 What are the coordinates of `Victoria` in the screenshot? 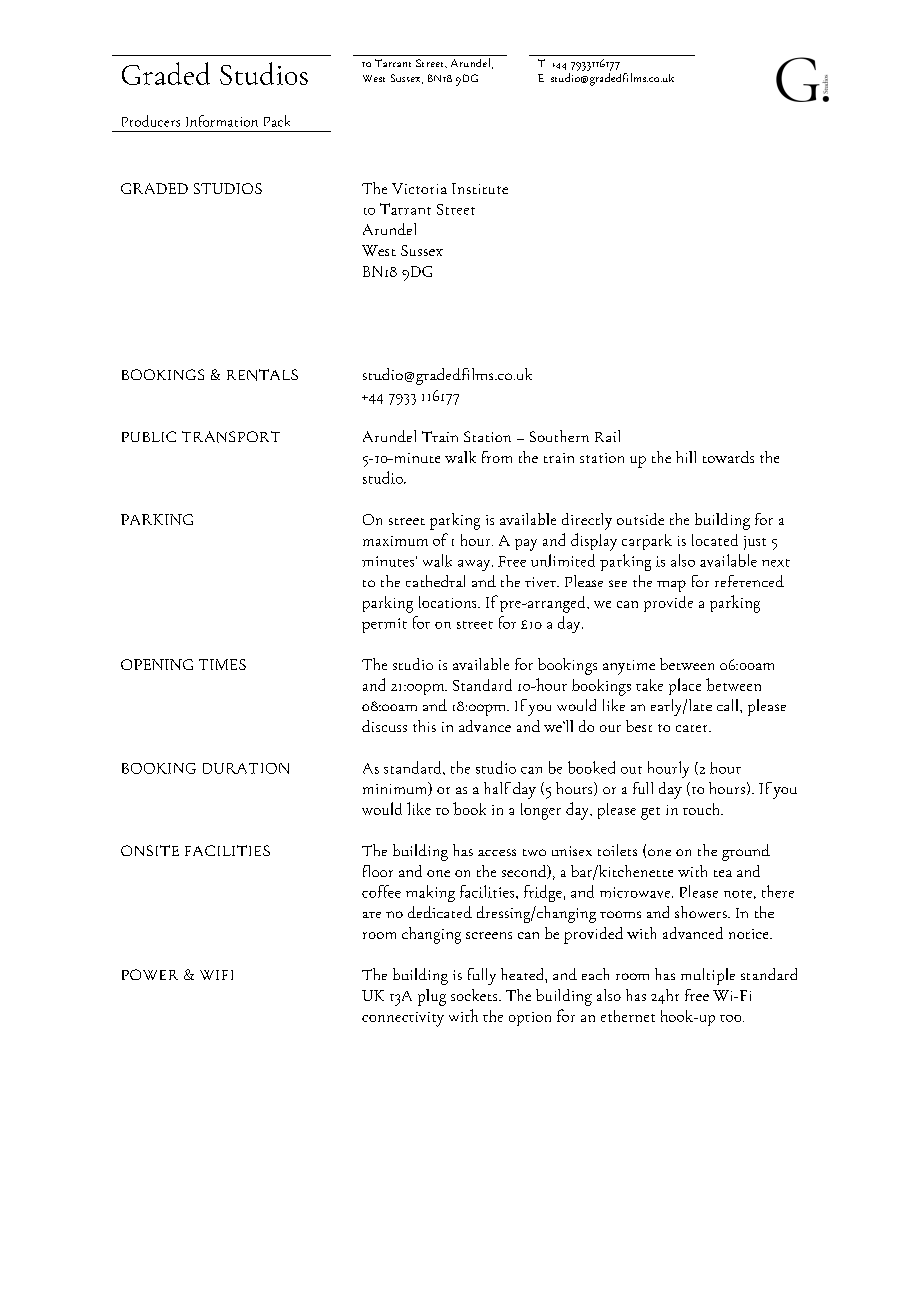 It's located at (419, 188).
